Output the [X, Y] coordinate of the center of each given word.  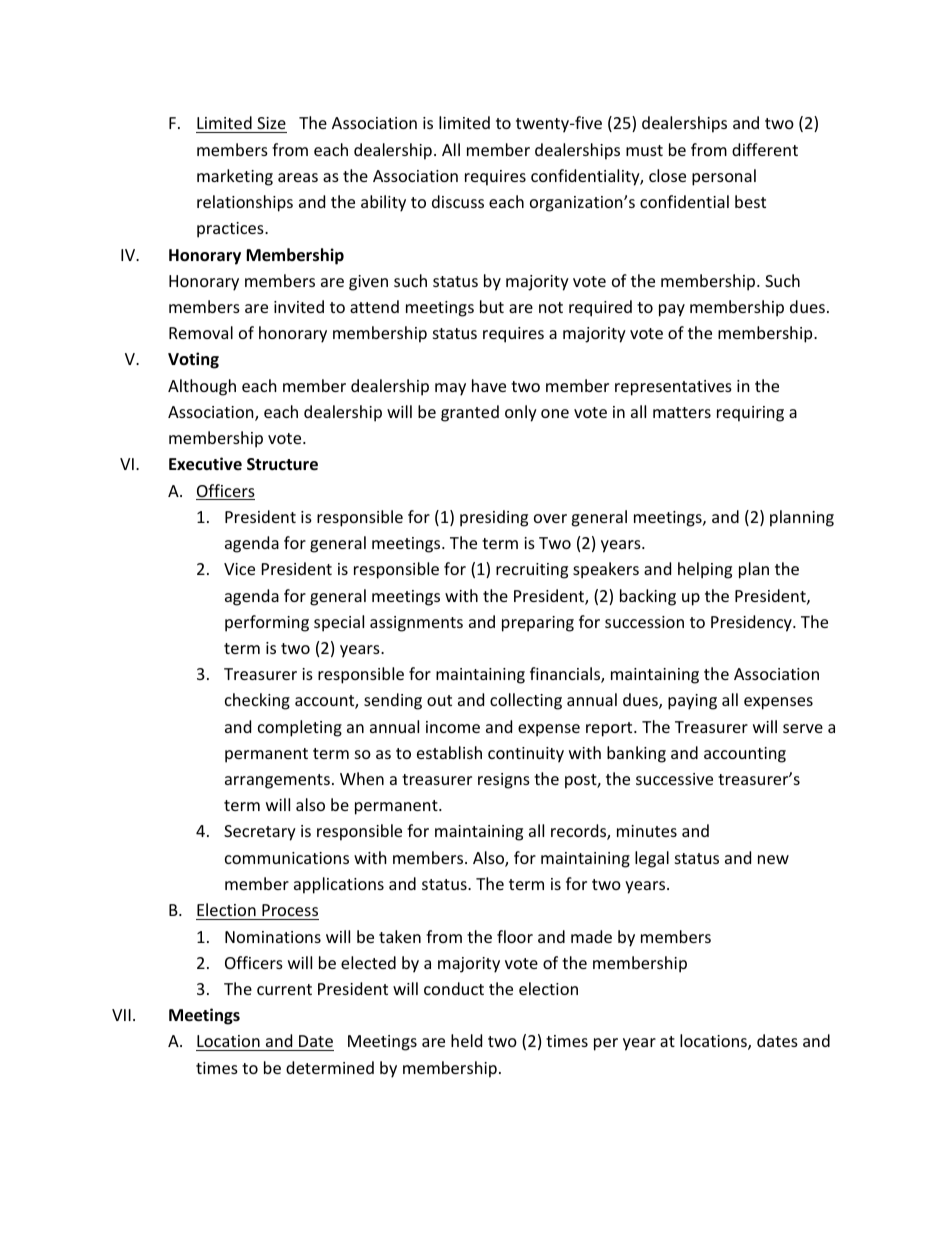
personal [724, 177]
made [591, 936]
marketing [235, 177]
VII [121, 1015]
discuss [458, 201]
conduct [454, 988]
